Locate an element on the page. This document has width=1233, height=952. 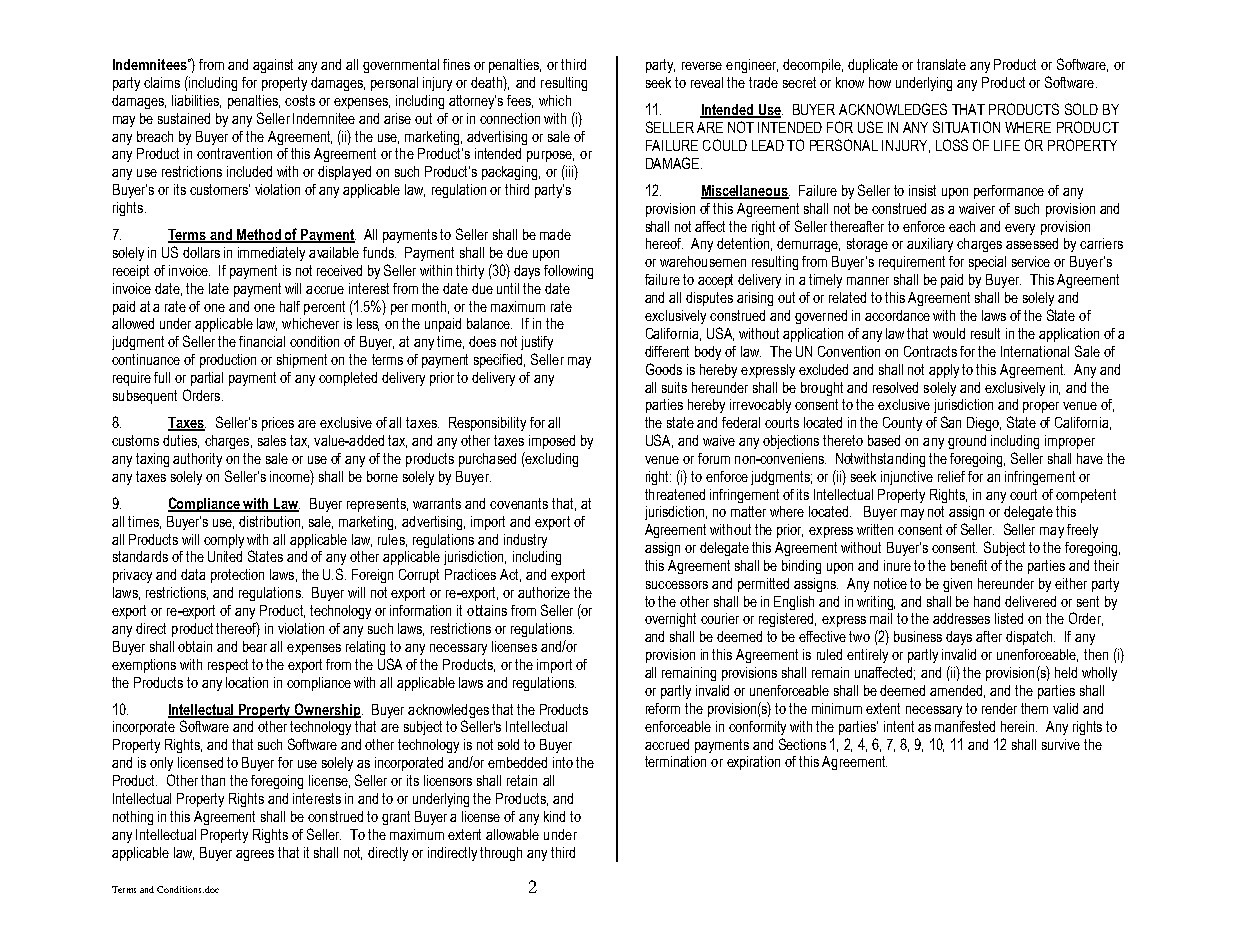
SITUATION is located at coordinates (966, 127).
